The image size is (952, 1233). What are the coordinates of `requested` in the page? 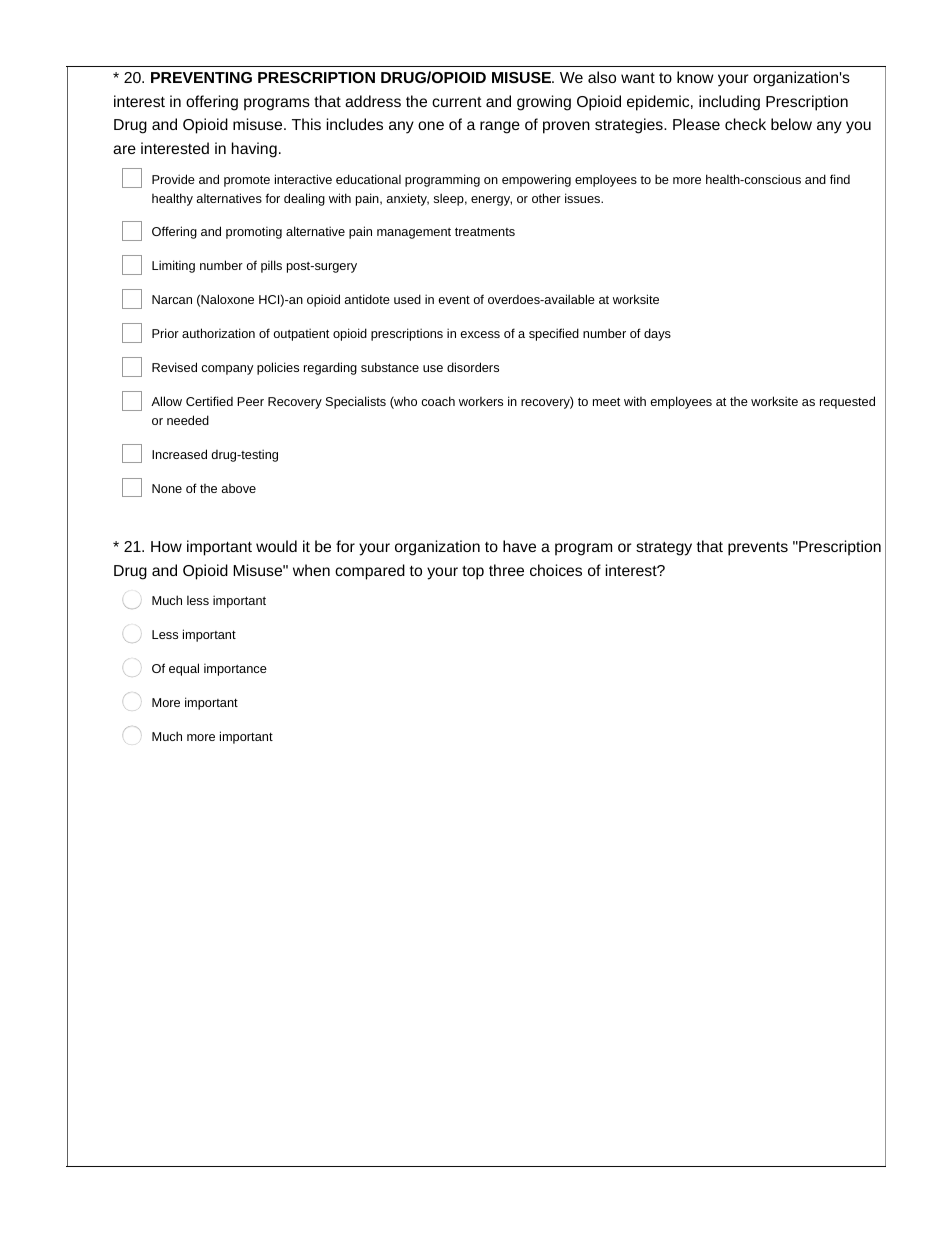 It's located at (847, 402).
